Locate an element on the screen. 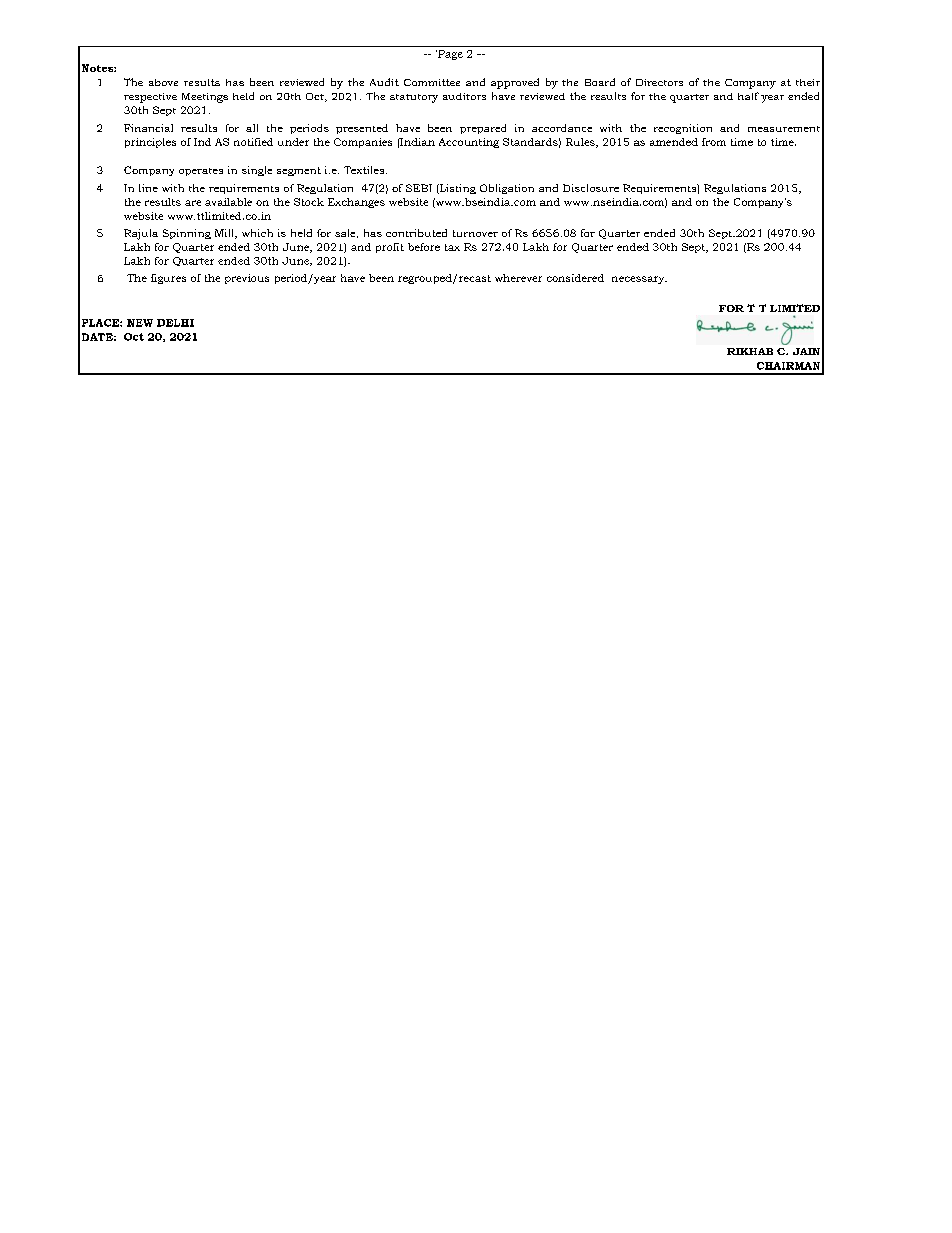 The image size is (952, 1233). necessary is located at coordinates (639, 280).
